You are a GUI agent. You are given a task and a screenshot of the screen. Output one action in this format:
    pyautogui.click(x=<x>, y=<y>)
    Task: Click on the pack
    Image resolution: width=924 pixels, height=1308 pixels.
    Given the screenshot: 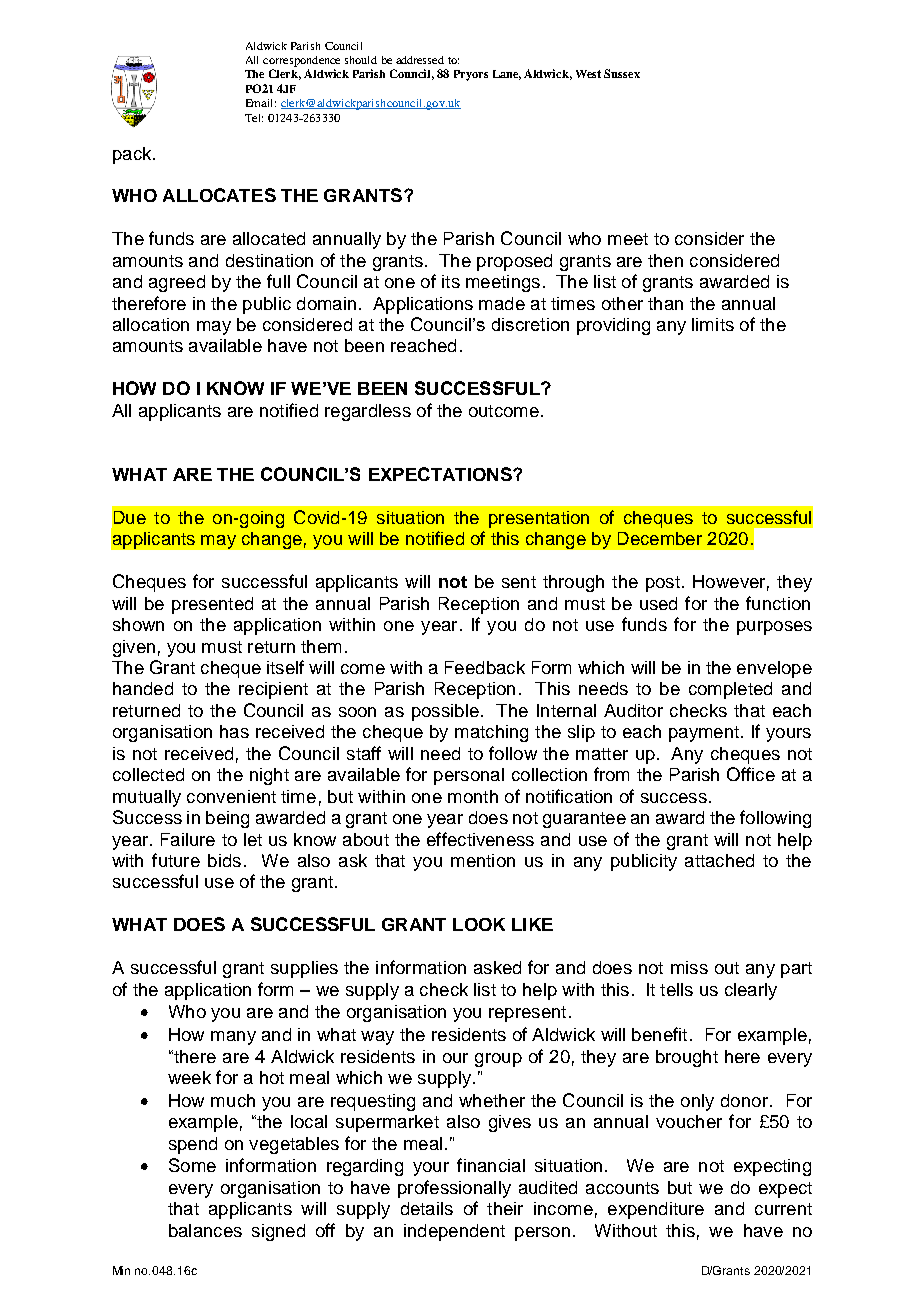 What is the action you would take?
    pyautogui.click(x=133, y=155)
